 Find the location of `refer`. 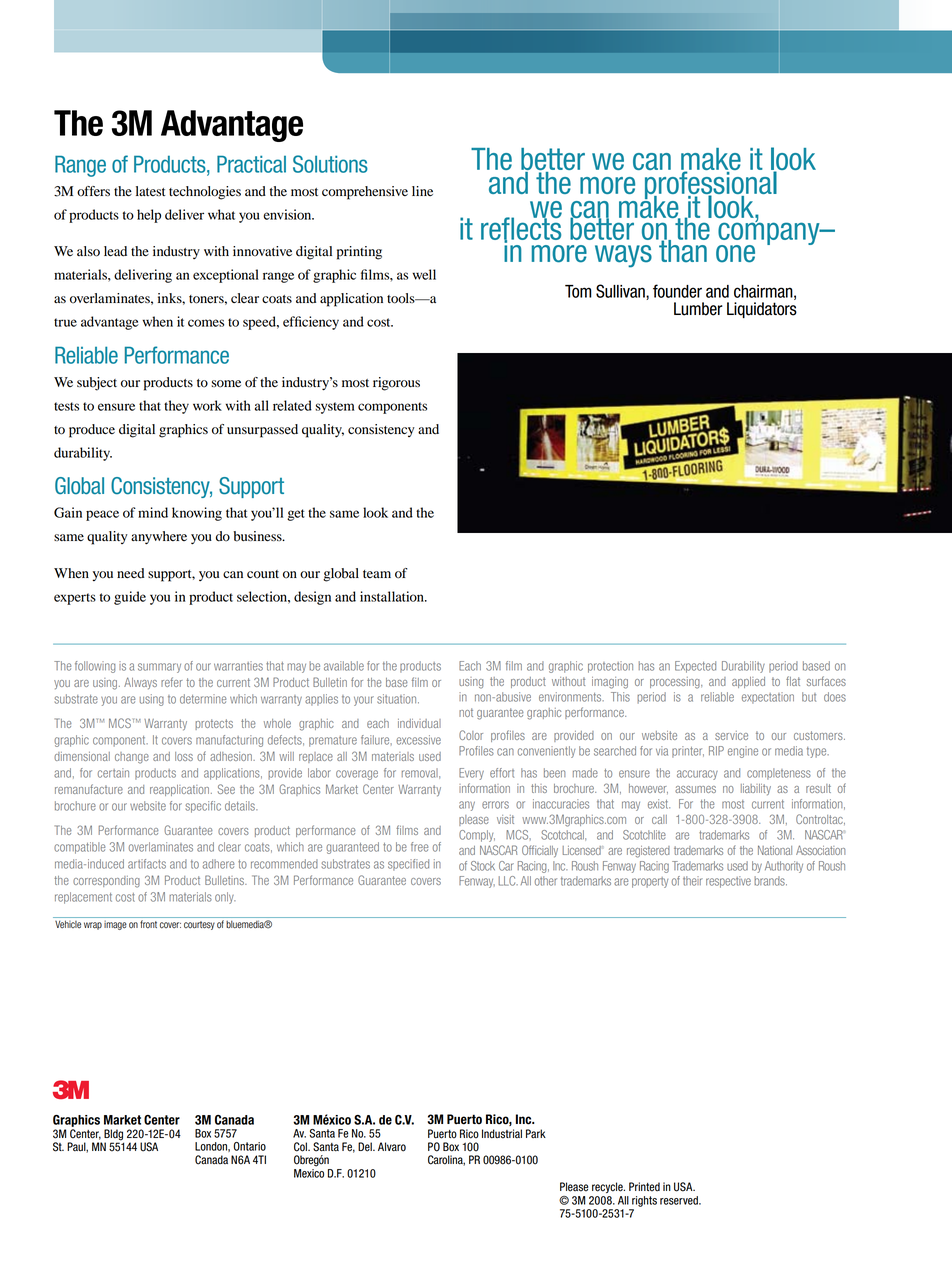

refer is located at coordinates (172, 682).
